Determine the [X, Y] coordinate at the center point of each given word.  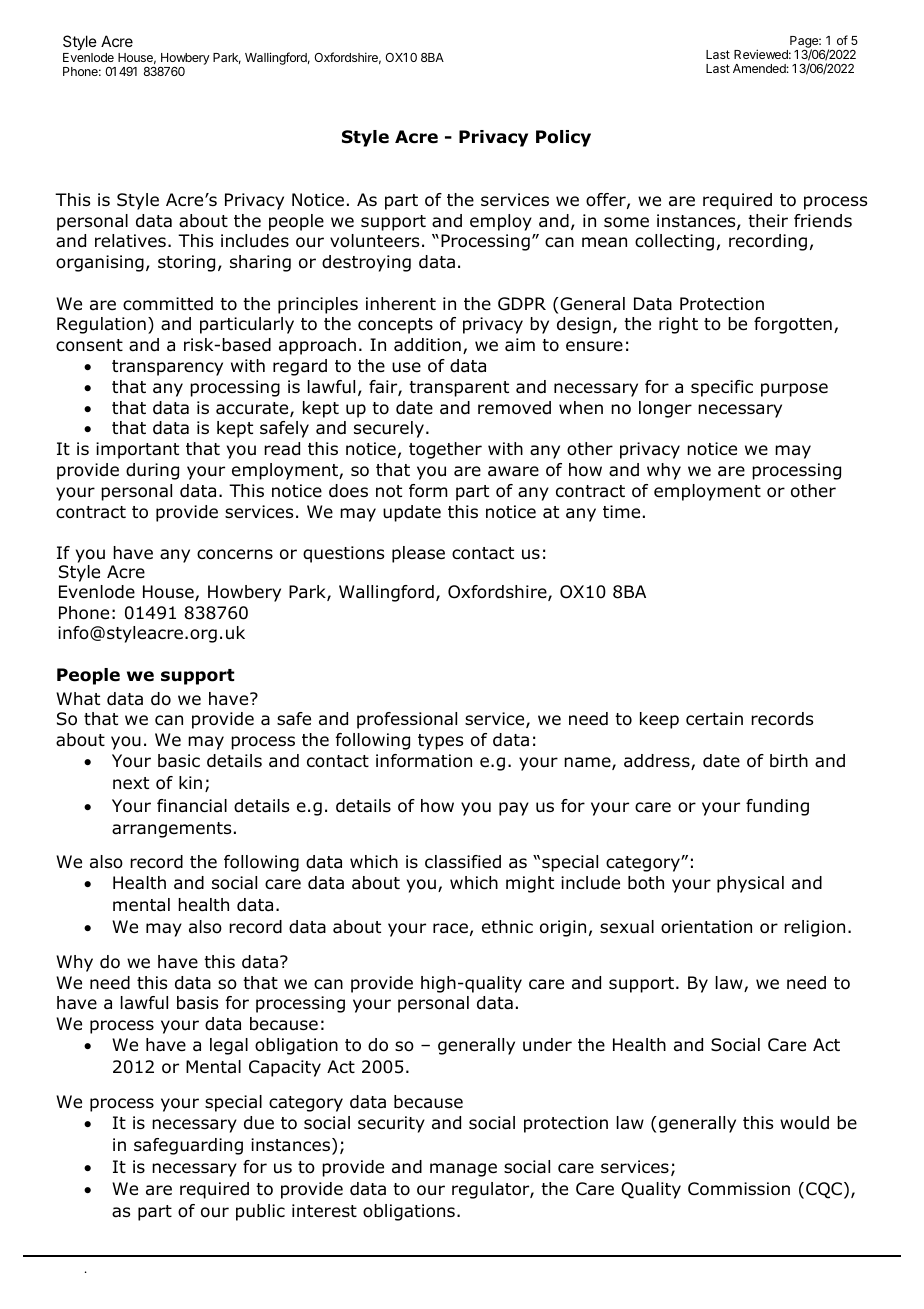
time [621, 512]
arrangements [171, 830]
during [152, 471]
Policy [563, 138]
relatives [130, 241]
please [418, 554]
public [260, 1212]
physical [750, 884]
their [768, 221]
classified [463, 862]
